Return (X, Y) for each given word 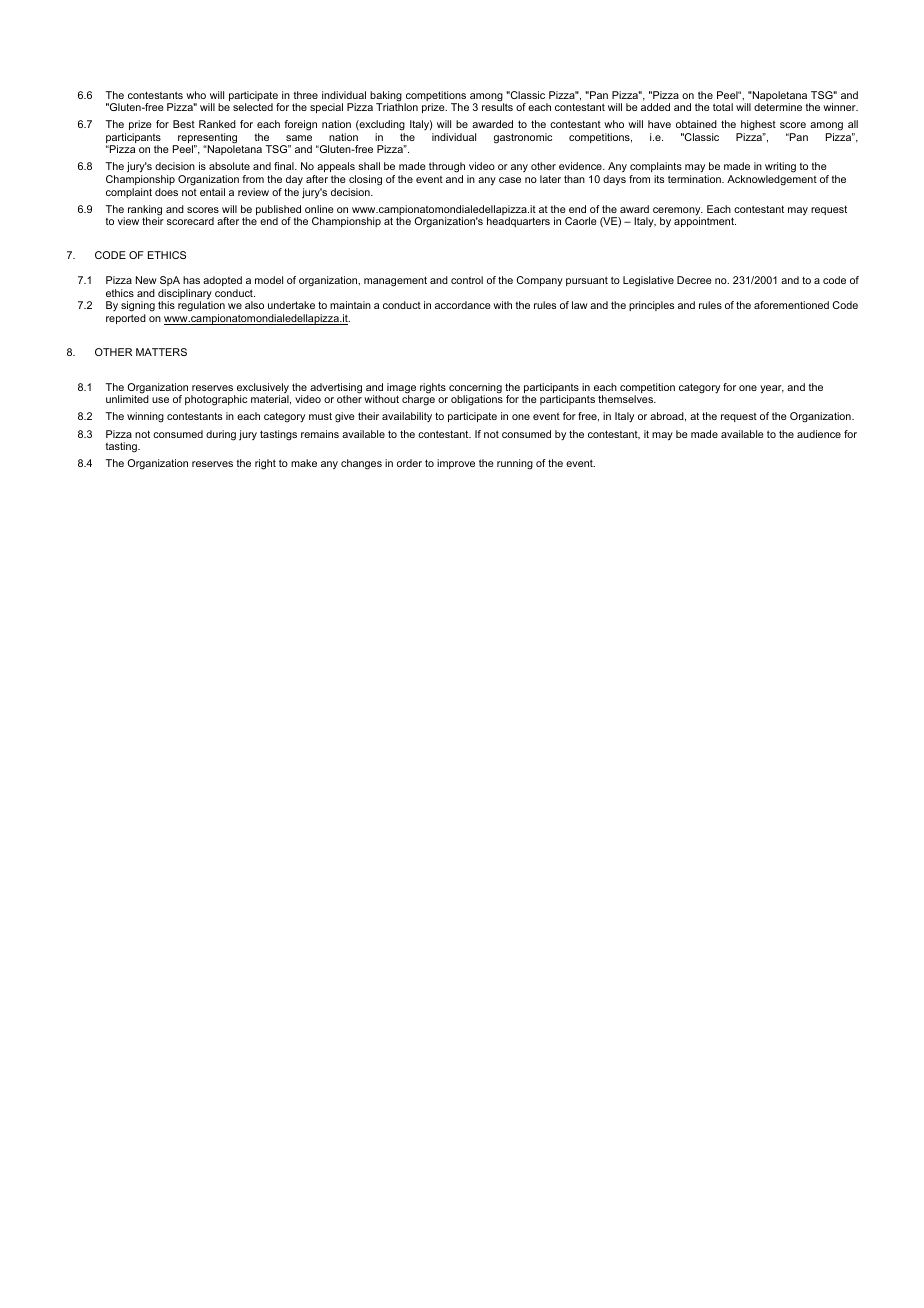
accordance (463, 305)
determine (778, 107)
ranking (145, 211)
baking (386, 97)
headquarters (518, 222)
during (221, 435)
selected (253, 107)
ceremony (678, 212)
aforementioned (791, 305)
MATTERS (161, 352)
